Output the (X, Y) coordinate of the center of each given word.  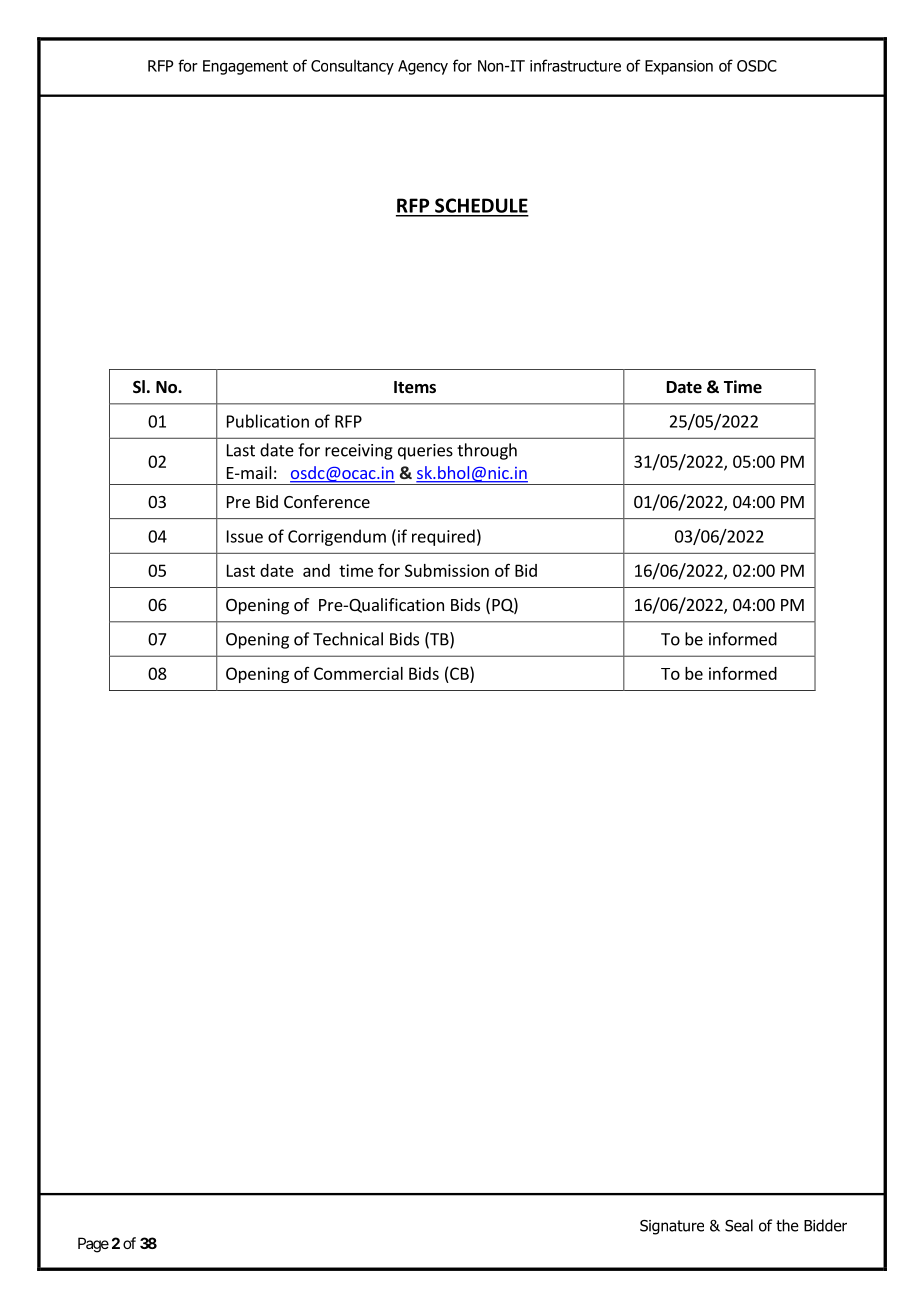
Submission (447, 570)
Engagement (245, 67)
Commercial (358, 673)
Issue (245, 536)
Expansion (679, 67)
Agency (423, 67)
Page (93, 1245)
